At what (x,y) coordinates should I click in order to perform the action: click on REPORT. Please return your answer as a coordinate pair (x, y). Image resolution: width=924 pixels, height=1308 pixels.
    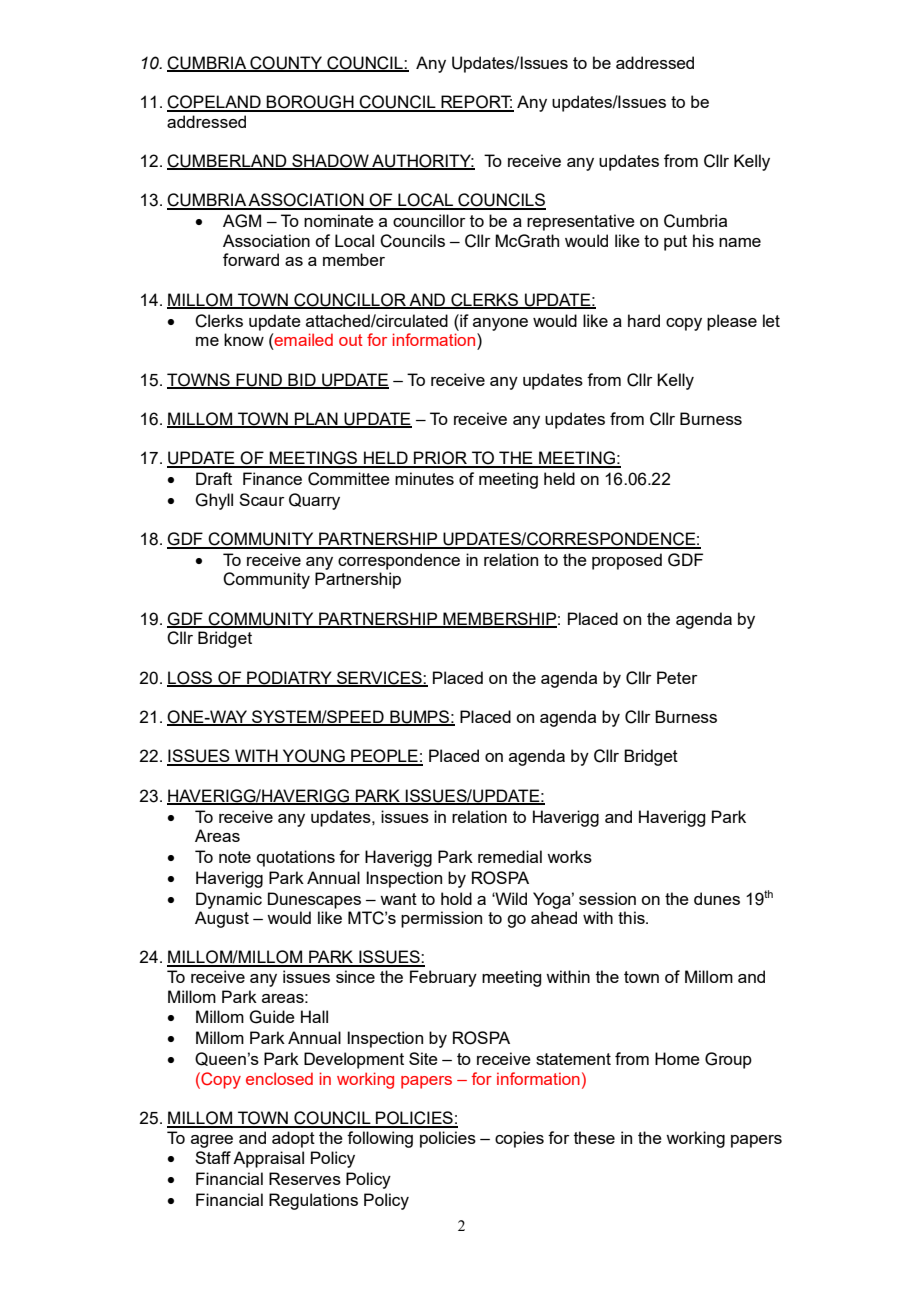
    Looking at the image, I should click on (476, 103).
